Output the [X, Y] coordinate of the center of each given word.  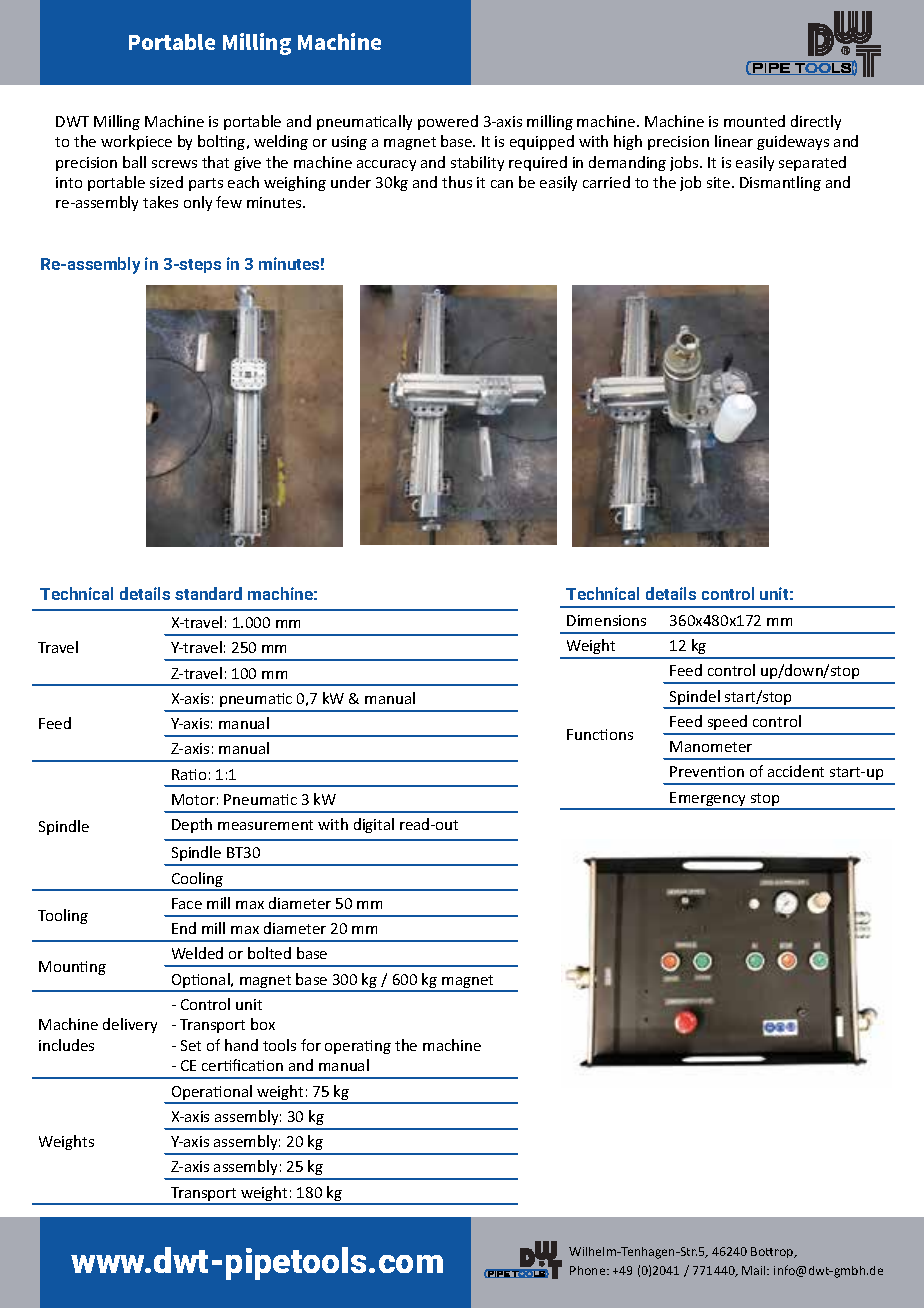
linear [734, 141]
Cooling [197, 881]
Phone [589, 1270]
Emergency [709, 800]
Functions [600, 734]
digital [374, 825]
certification [242, 1065]
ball [134, 162]
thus [457, 182]
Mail [755, 1270]
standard [208, 593]
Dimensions [606, 620]
